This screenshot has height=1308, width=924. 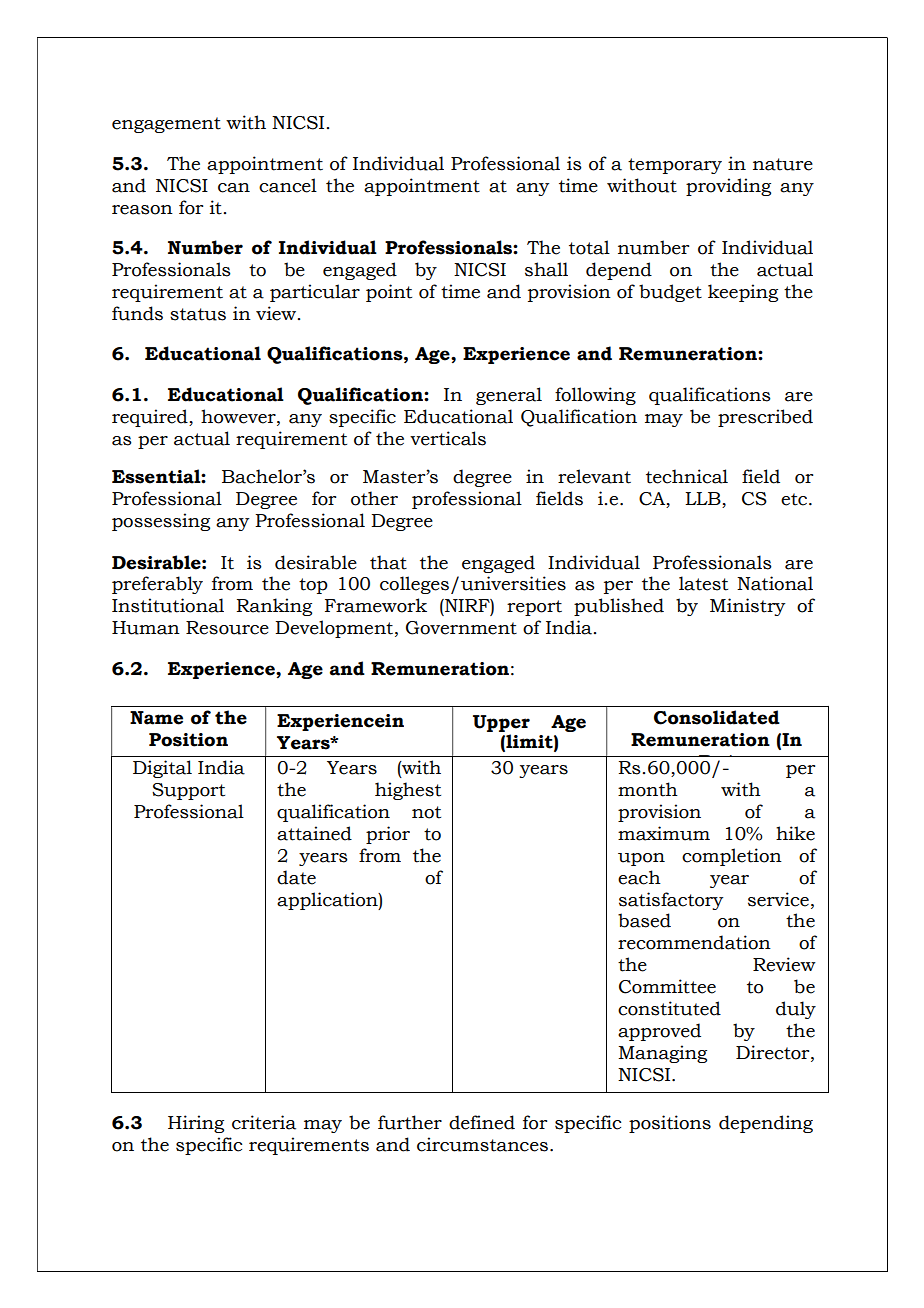 I want to click on engagement, so click(x=166, y=125).
